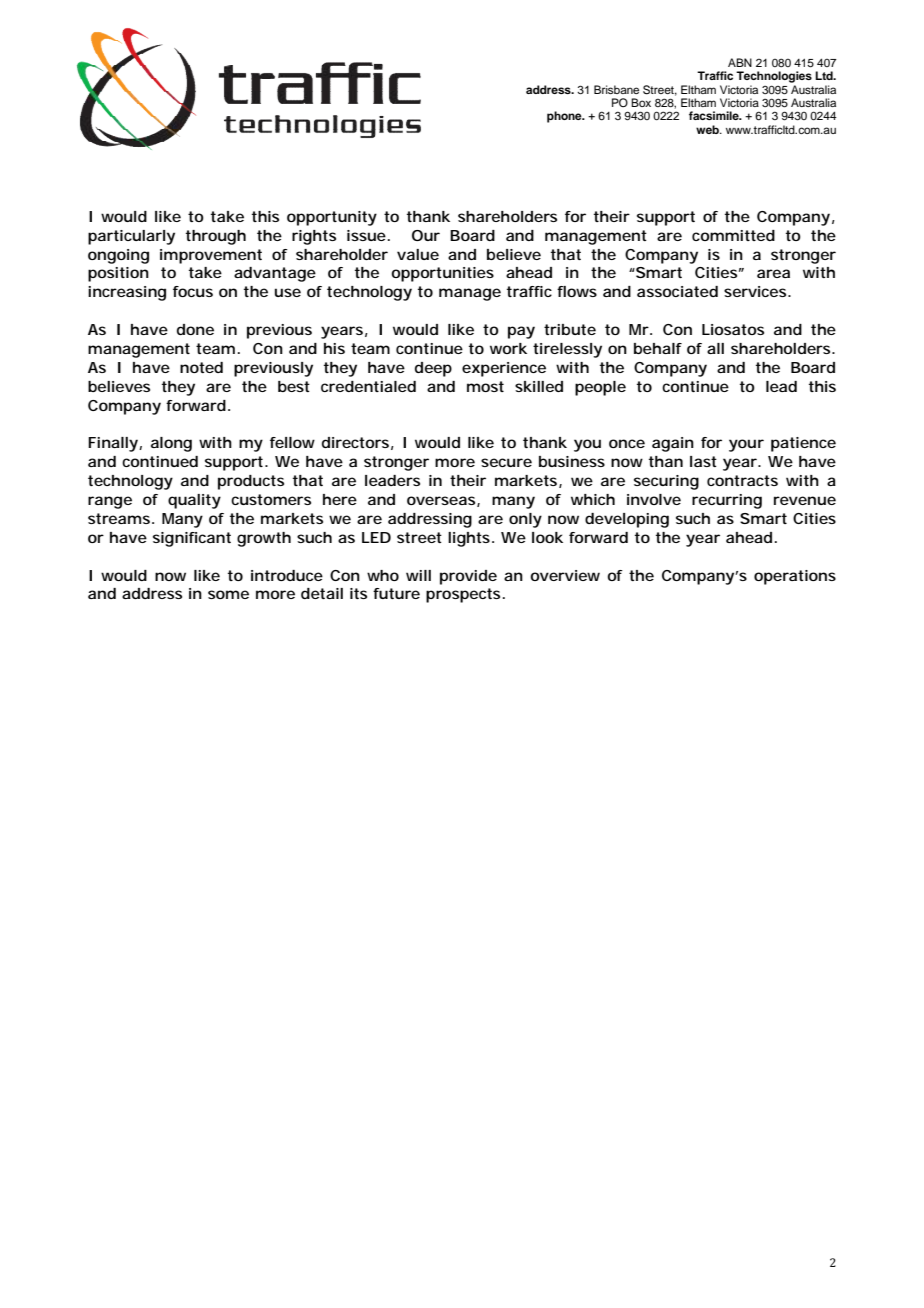  I want to click on behalf, so click(658, 348).
